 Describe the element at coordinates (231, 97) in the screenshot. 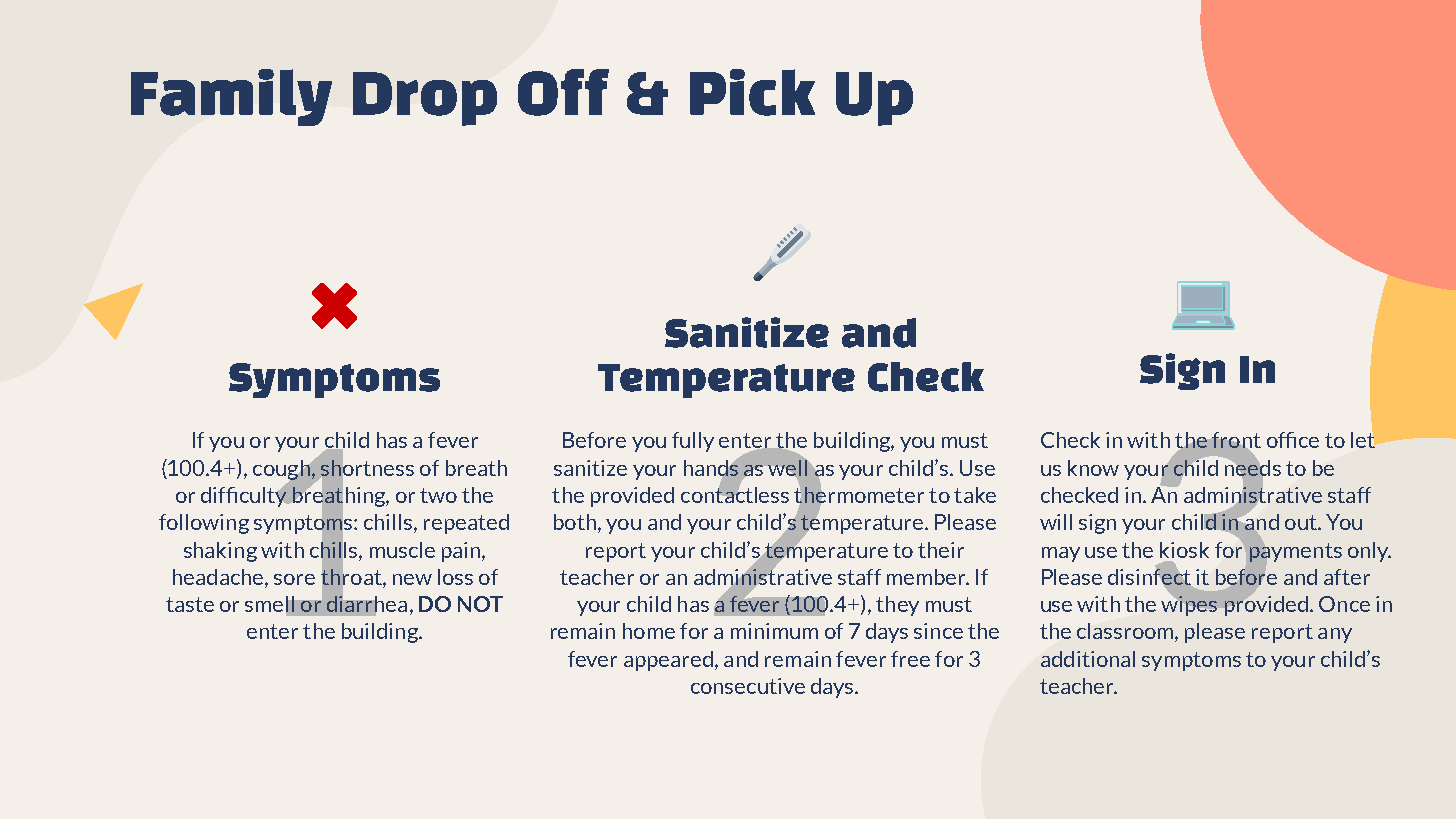

I see `Family` at that location.
